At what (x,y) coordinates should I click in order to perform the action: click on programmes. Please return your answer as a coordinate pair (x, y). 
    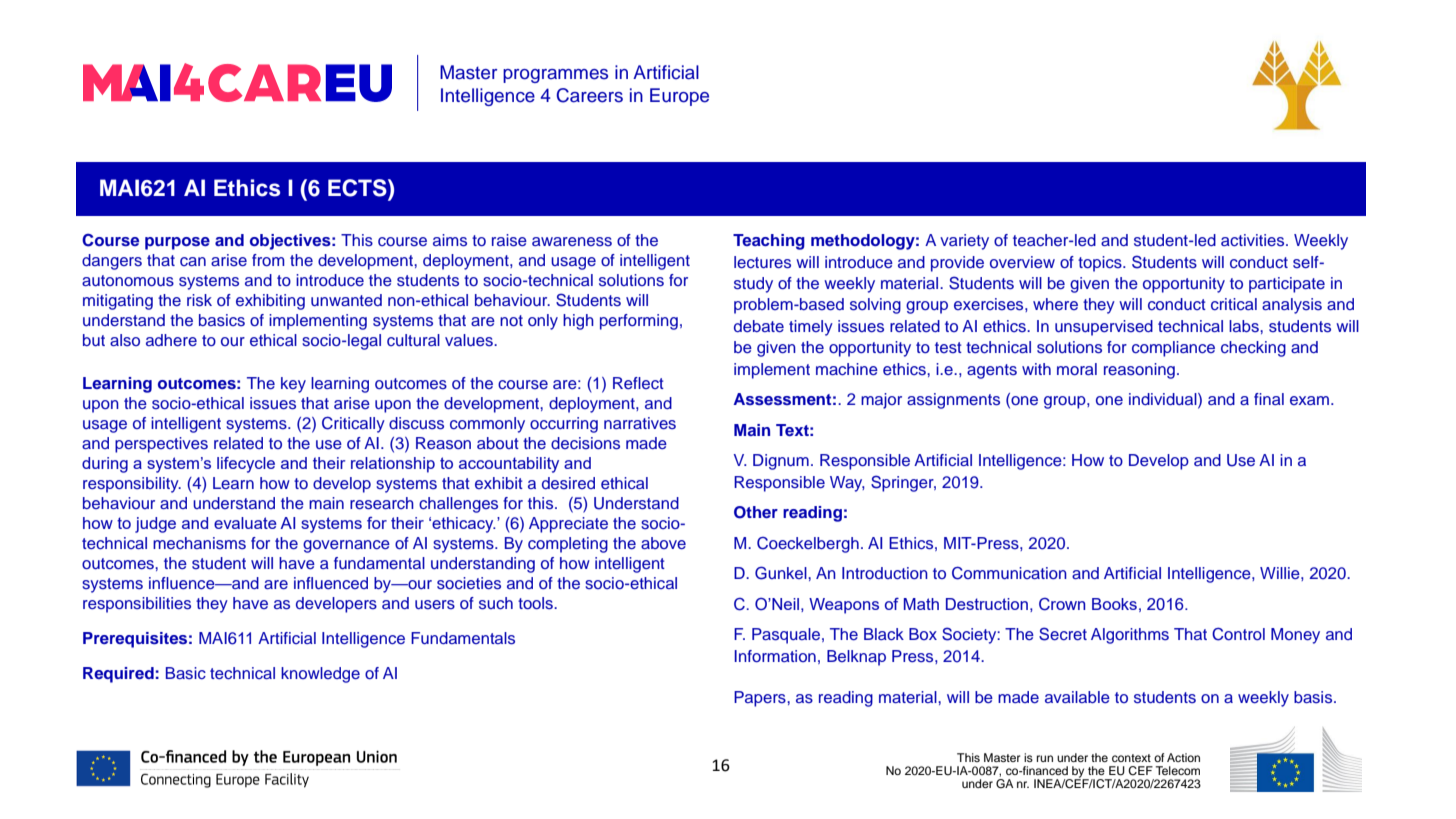
    Looking at the image, I should click on (555, 76).
